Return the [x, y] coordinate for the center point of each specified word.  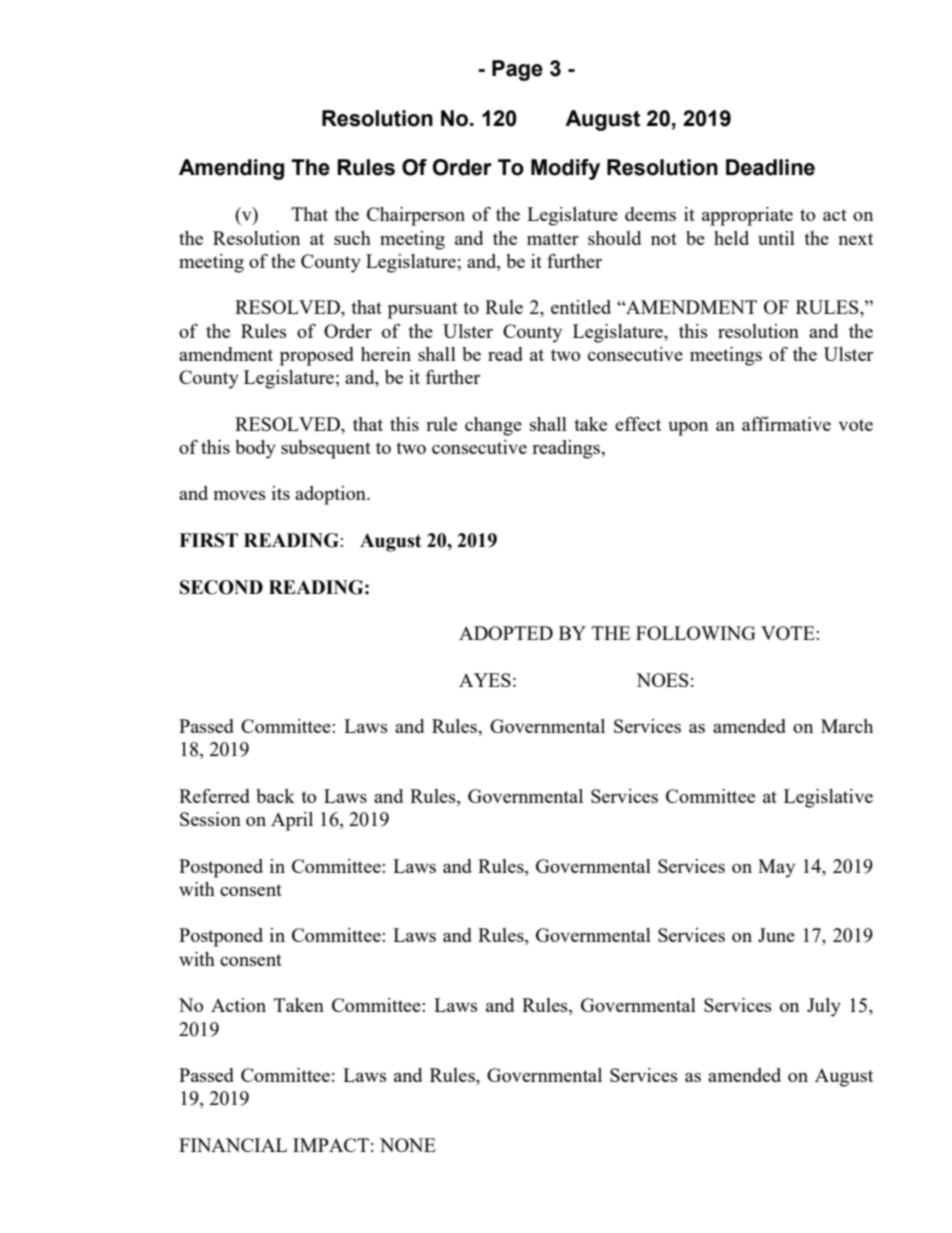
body [255, 449]
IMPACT [331, 1145]
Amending [231, 169]
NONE [408, 1145]
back [275, 796]
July [824, 1007]
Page [517, 70]
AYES [485, 680]
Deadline [770, 167]
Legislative [828, 798]
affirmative [786, 424]
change [493, 426]
